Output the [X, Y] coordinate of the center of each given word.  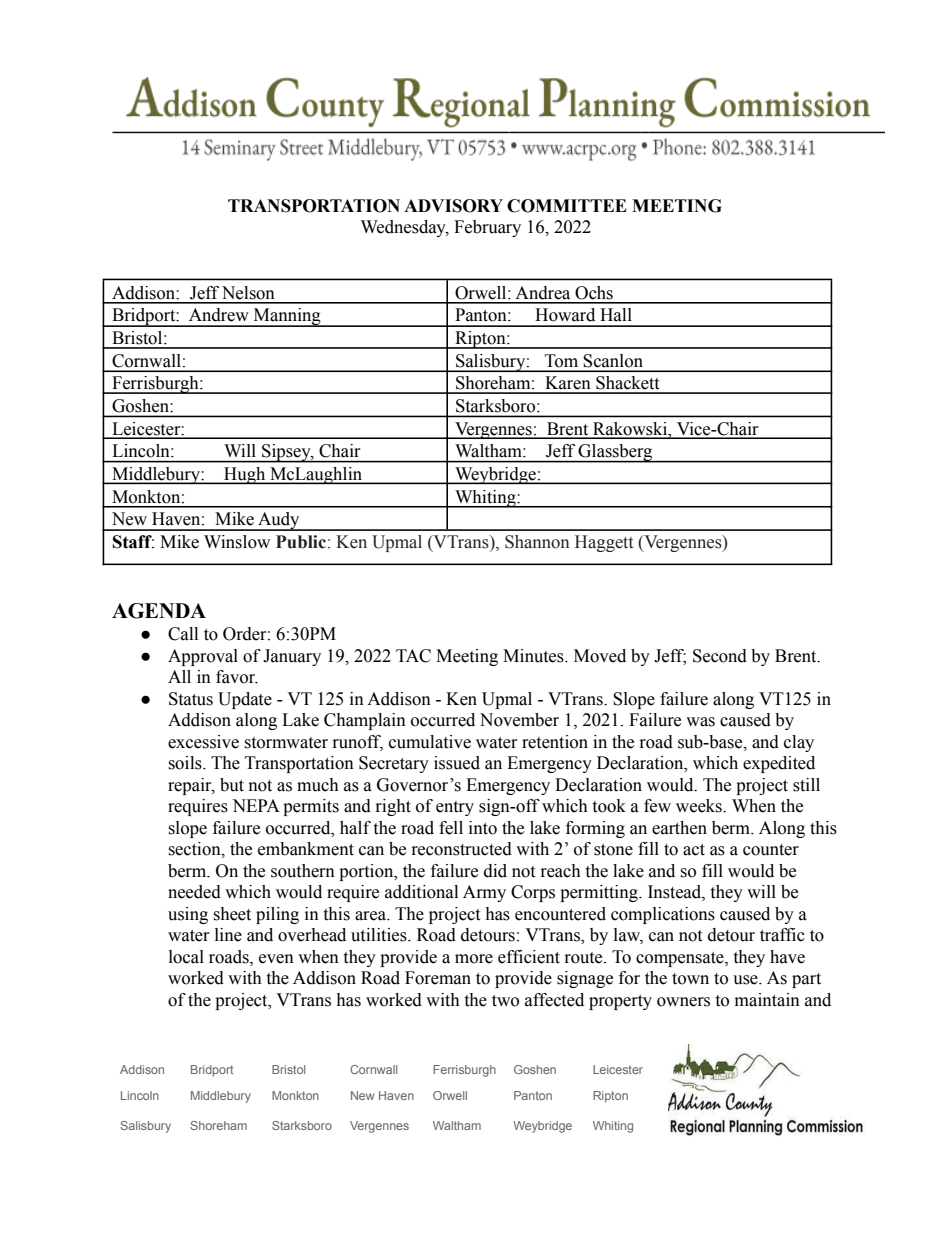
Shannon [537, 542]
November [519, 720]
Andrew [219, 315]
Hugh [245, 476]
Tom [561, 361]
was [700, 722]
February [487, 228]
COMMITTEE [567, 206]
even [276, 959]
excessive [203, 742]
